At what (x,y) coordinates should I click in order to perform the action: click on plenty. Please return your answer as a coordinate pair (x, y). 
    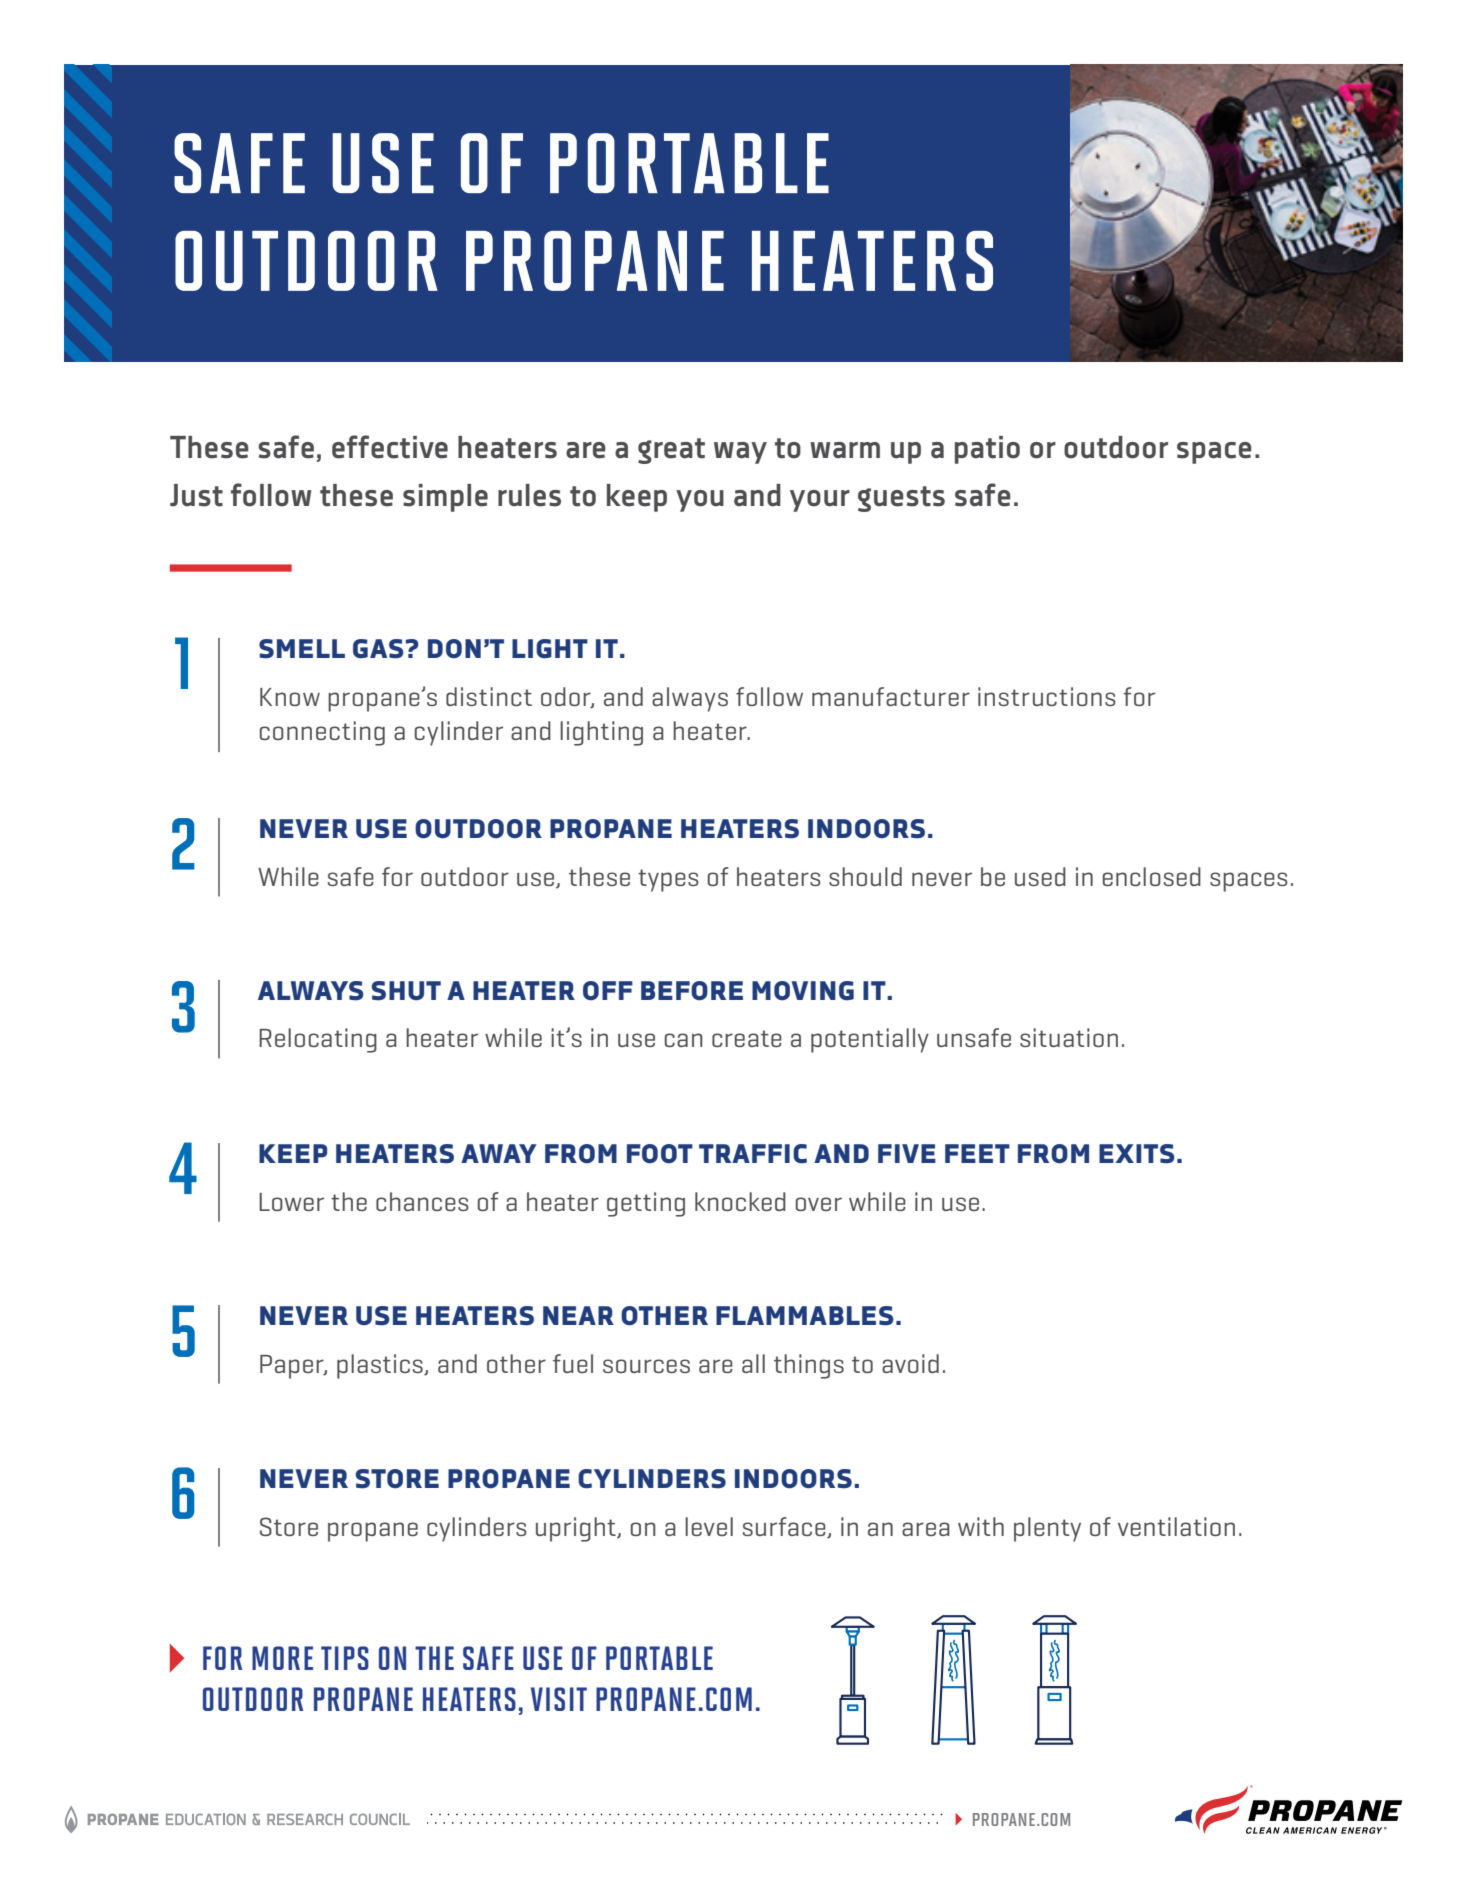
    Looking at the image, I should click on (1047, 1529).
